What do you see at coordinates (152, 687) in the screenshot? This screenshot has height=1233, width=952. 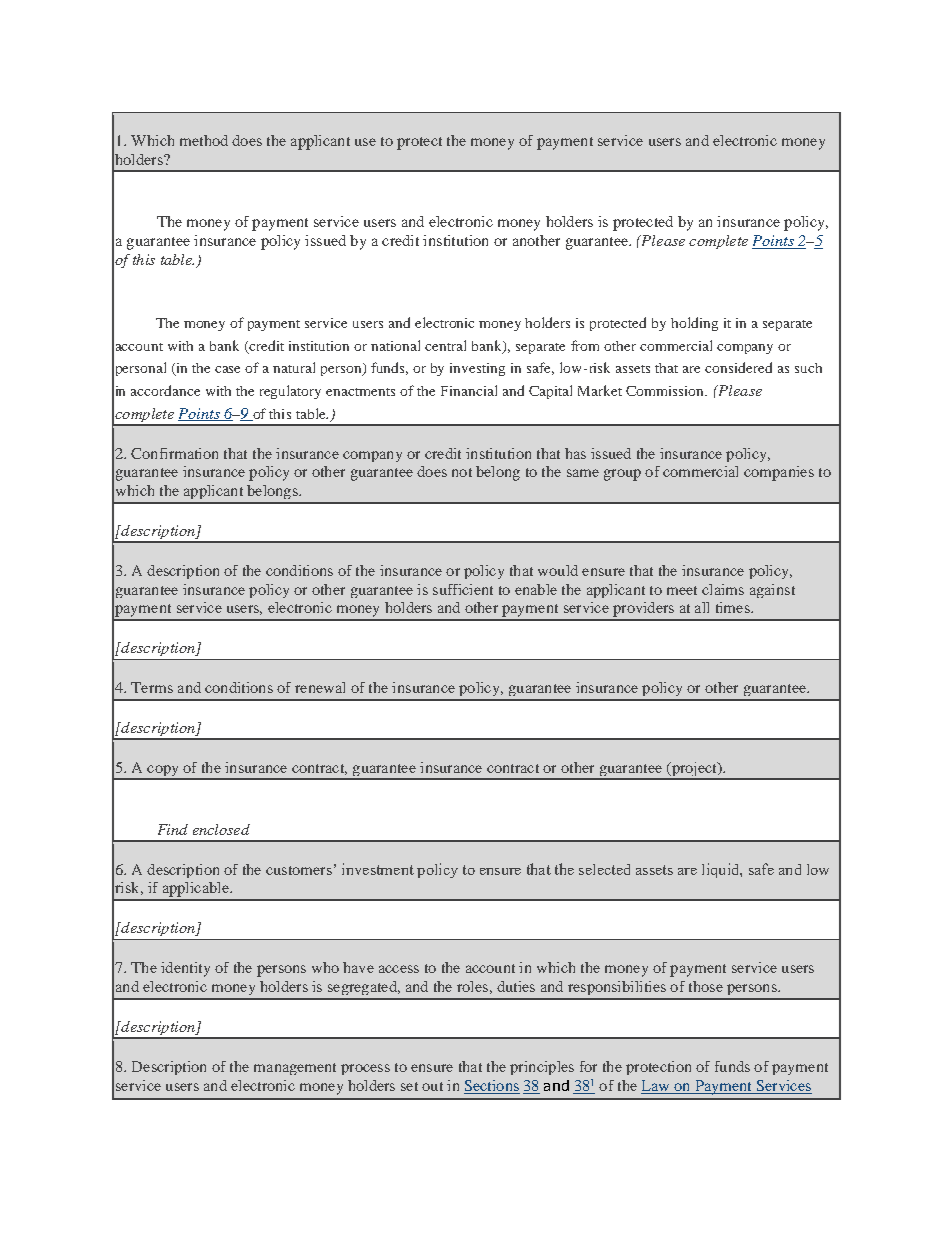 I see `Terms` at bounding box center [152, 687].
